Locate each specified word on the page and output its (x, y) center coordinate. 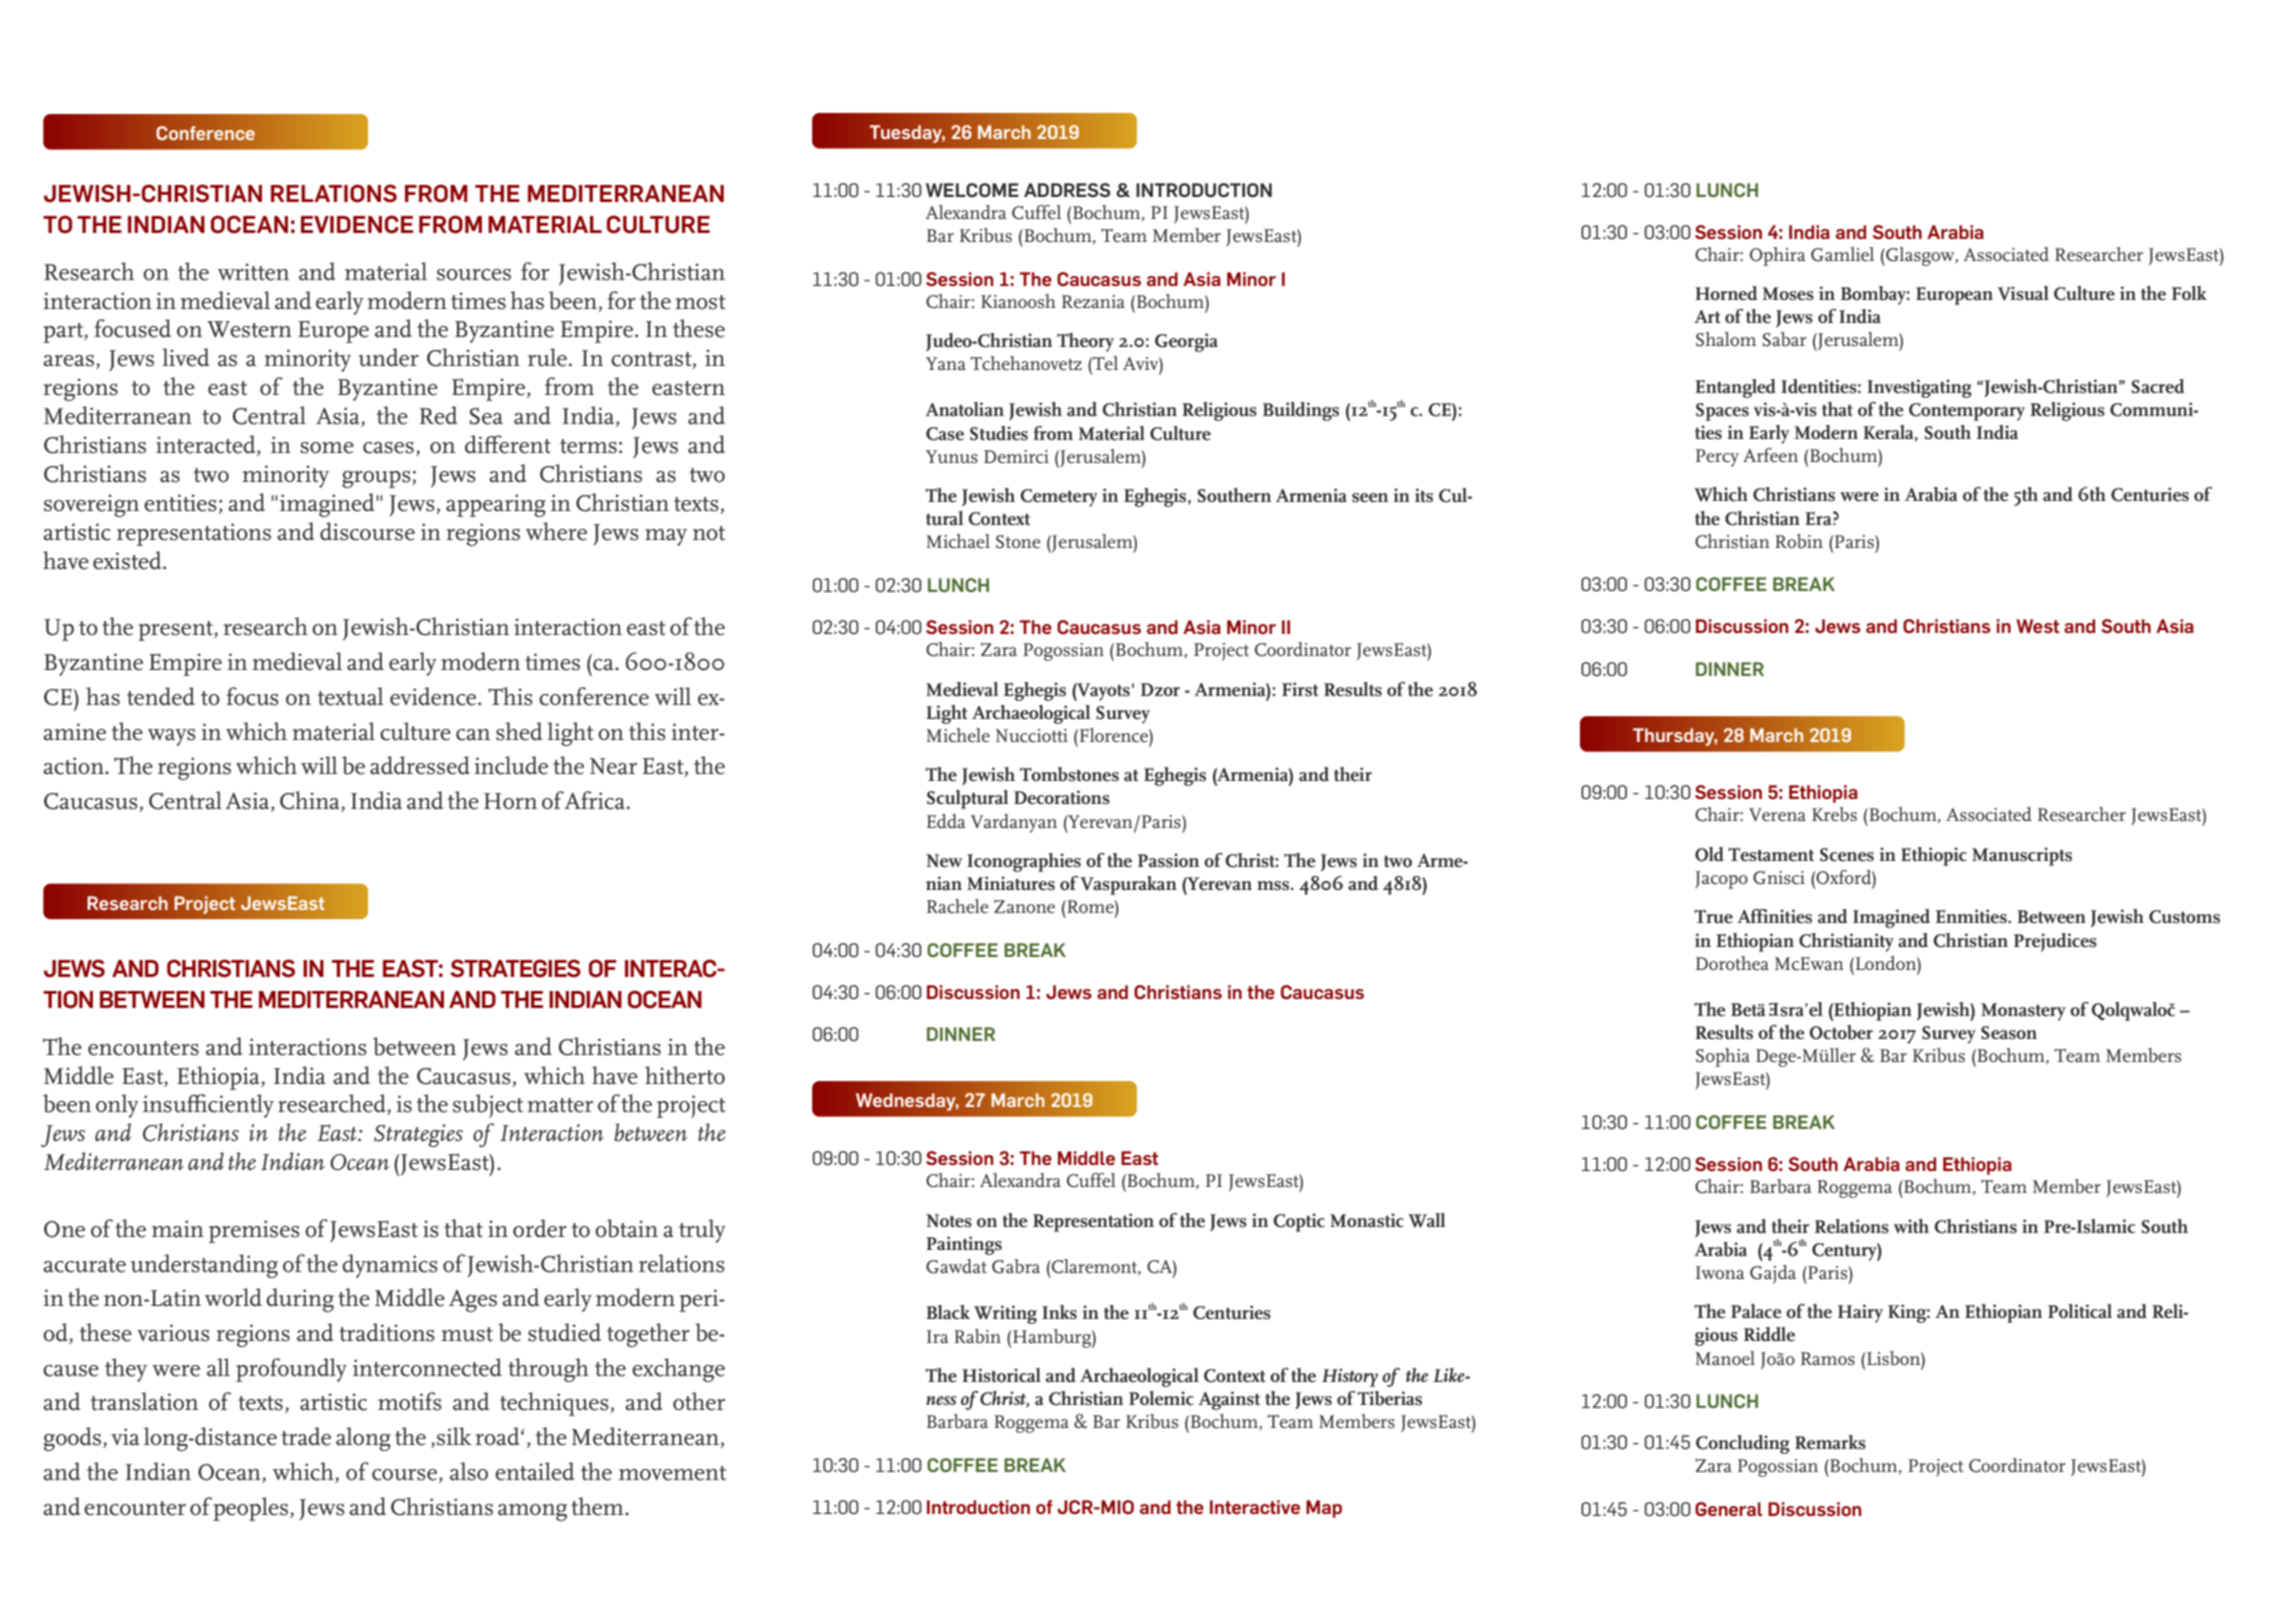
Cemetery (1058, 498)
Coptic (1299, 1222)
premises (254, 1231)
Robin (1799, 541)
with (1911, 1226)
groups (377, 479)
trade (306, 1436)
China (311, 801)
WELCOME (972, 190)
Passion (1168, 860)
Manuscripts (2022, 856)
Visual (2023, 293)
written (253, 272)
